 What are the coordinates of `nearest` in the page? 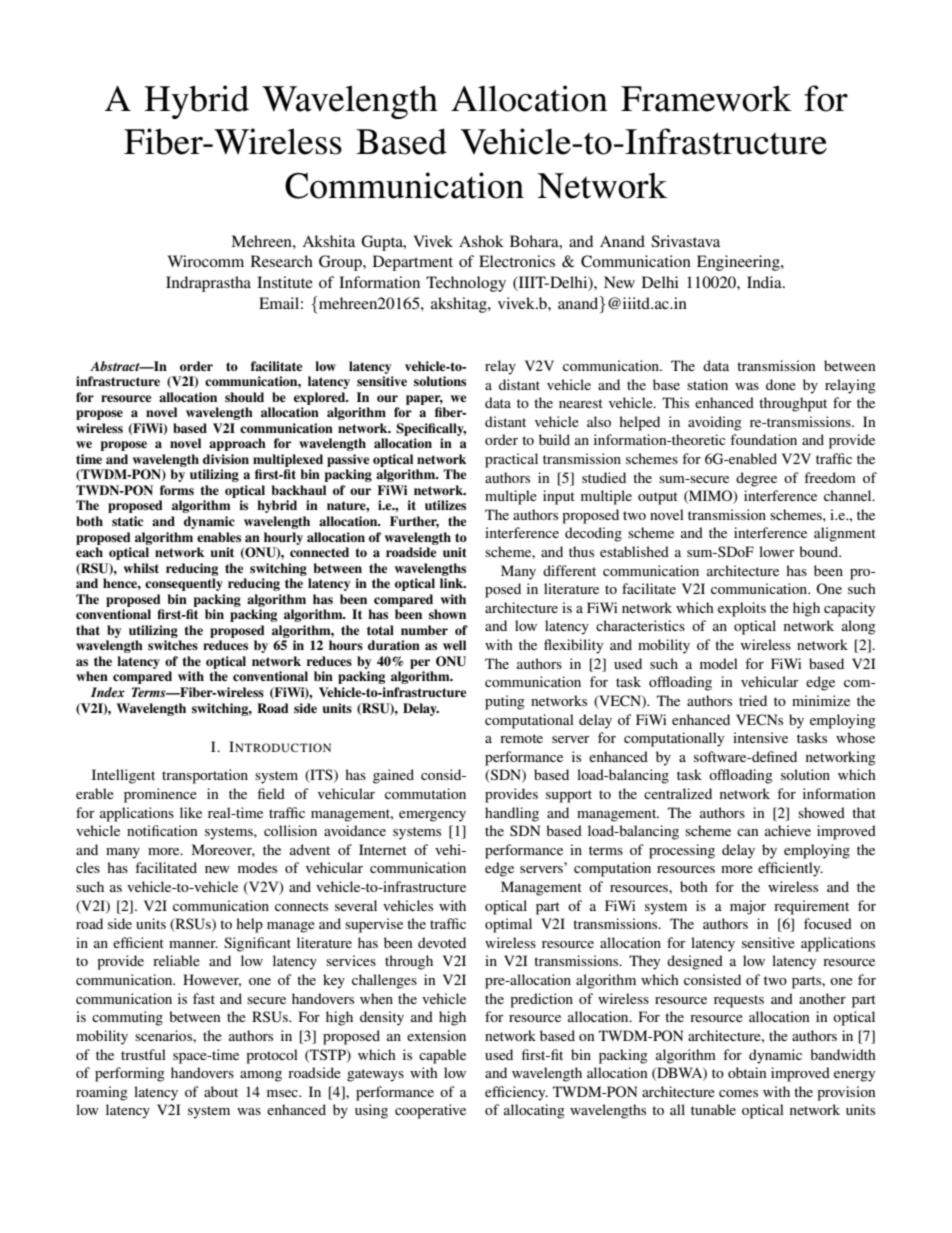 It's located at (581, 403).
